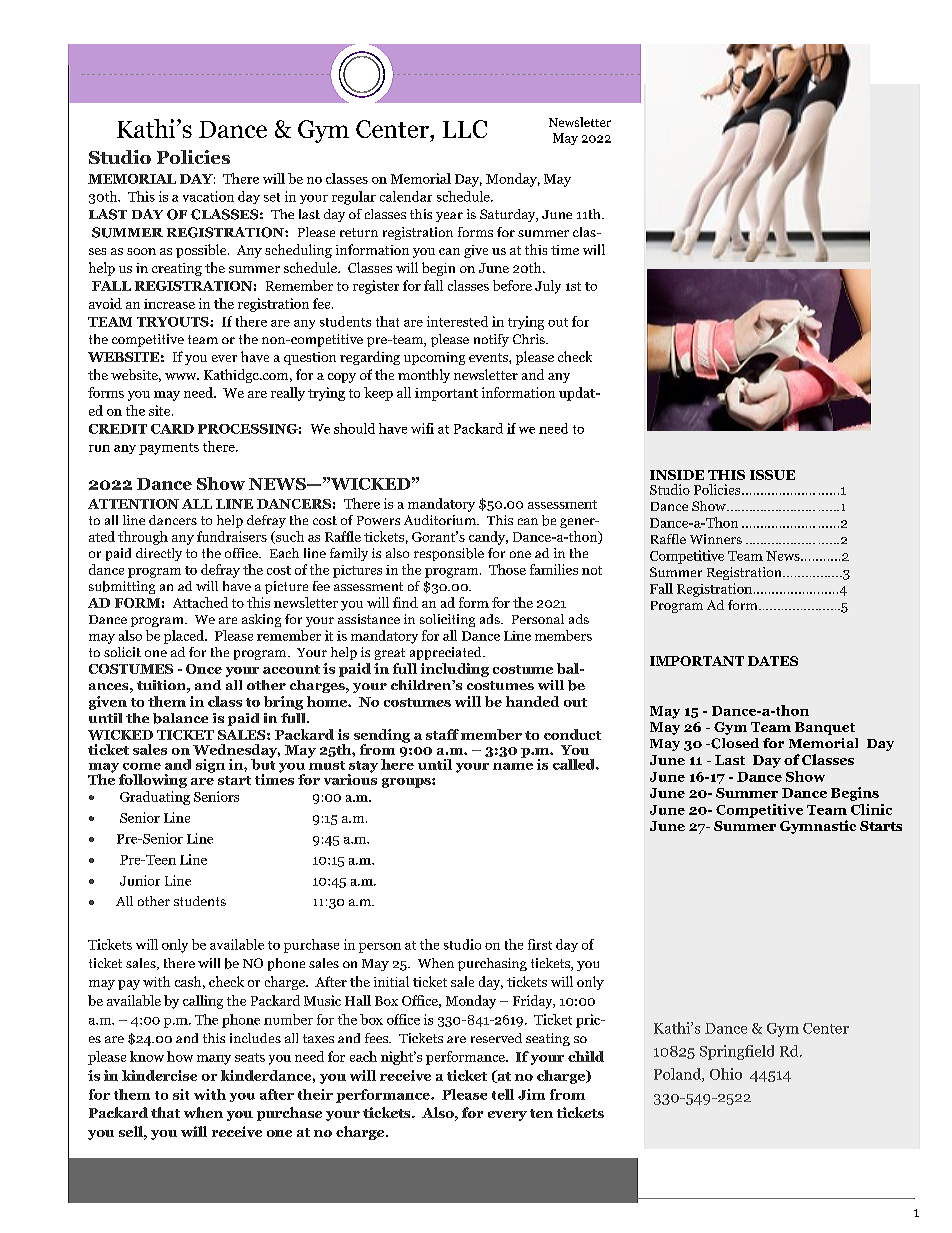 Image resolution: width=952 pixels, height=1233 pixels. What do you see at coordinates (208, 196) in the screenshot?
I see `vacation` at bounding box center [208, 196].
